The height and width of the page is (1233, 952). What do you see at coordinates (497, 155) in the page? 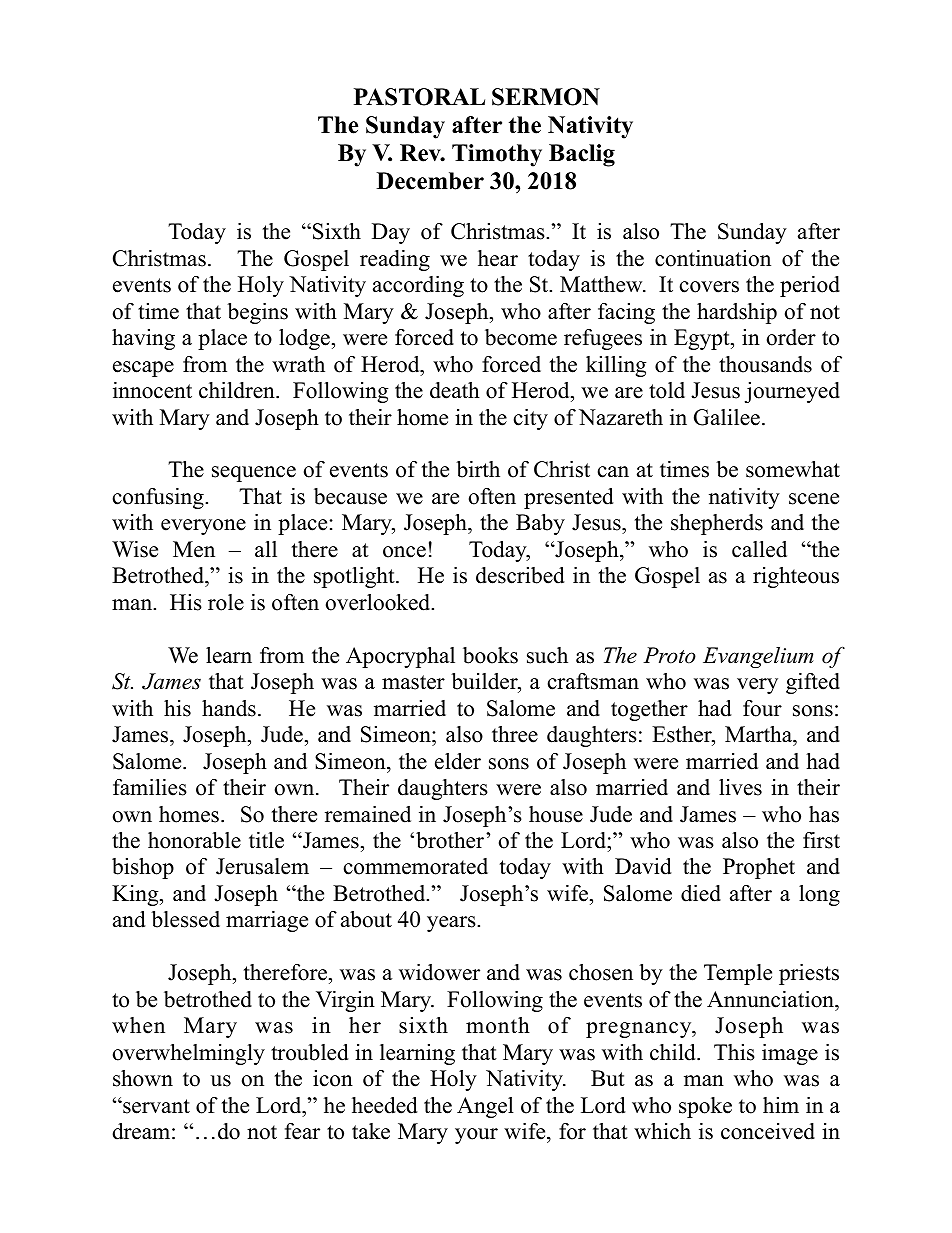
I see `Timothy` at bounding box center [497, 155].
